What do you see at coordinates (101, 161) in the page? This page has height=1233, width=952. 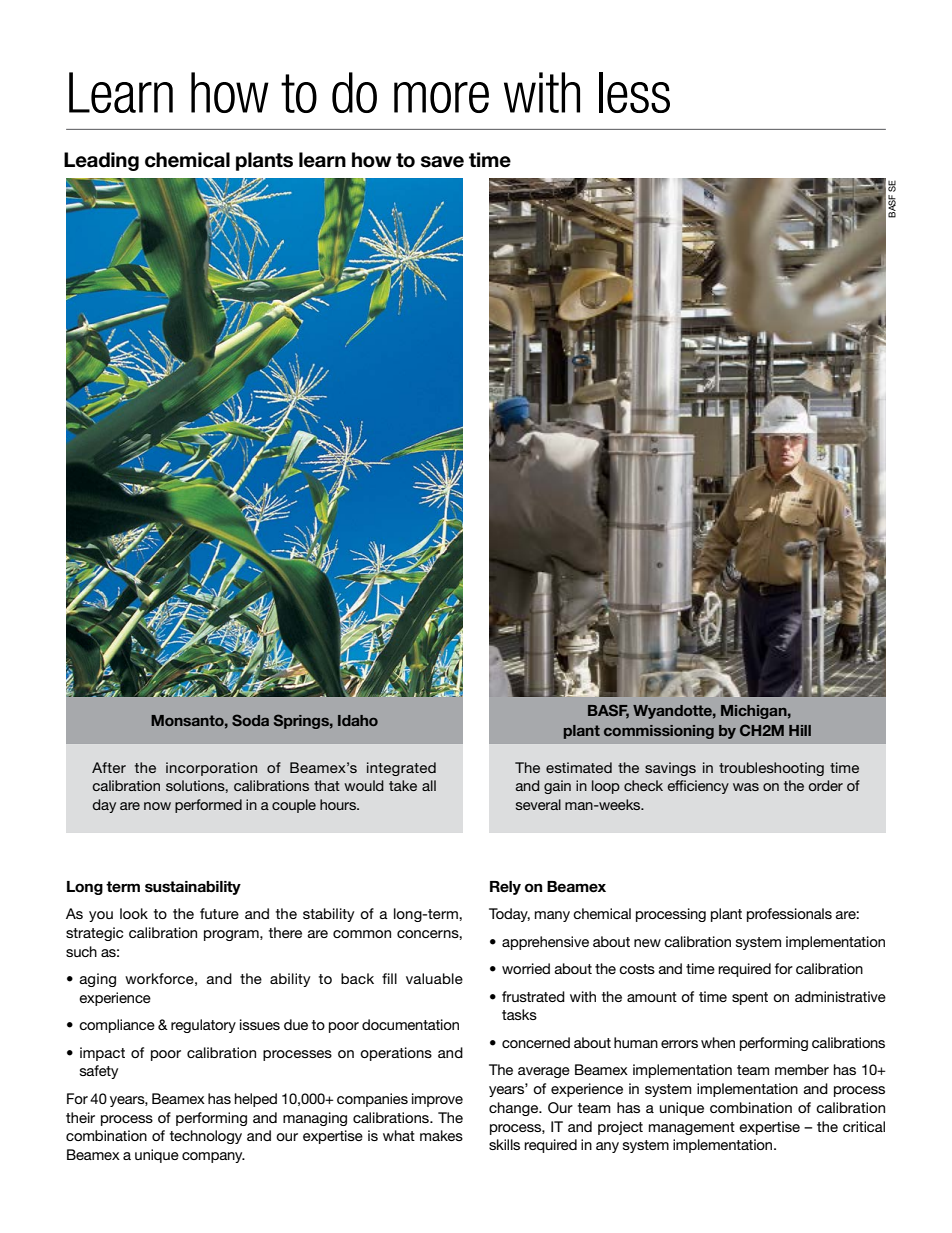 I see `Leading` at bounding box center [101, 161].
